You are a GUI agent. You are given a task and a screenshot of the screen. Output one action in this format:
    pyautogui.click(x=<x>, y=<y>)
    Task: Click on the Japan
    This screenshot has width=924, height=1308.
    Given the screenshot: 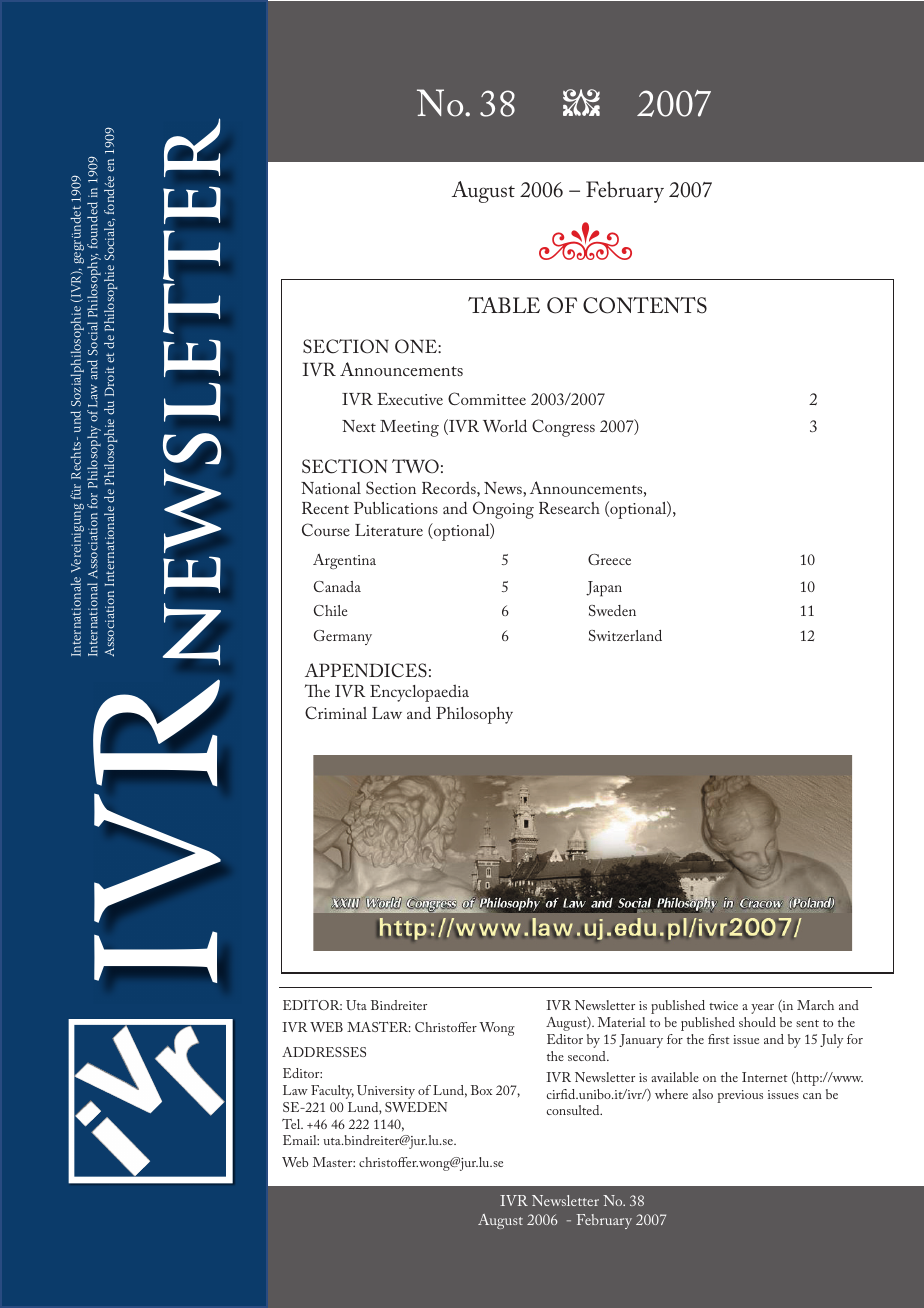 What is the action you would take?
    pyautogui.click(x=604, y=589)
